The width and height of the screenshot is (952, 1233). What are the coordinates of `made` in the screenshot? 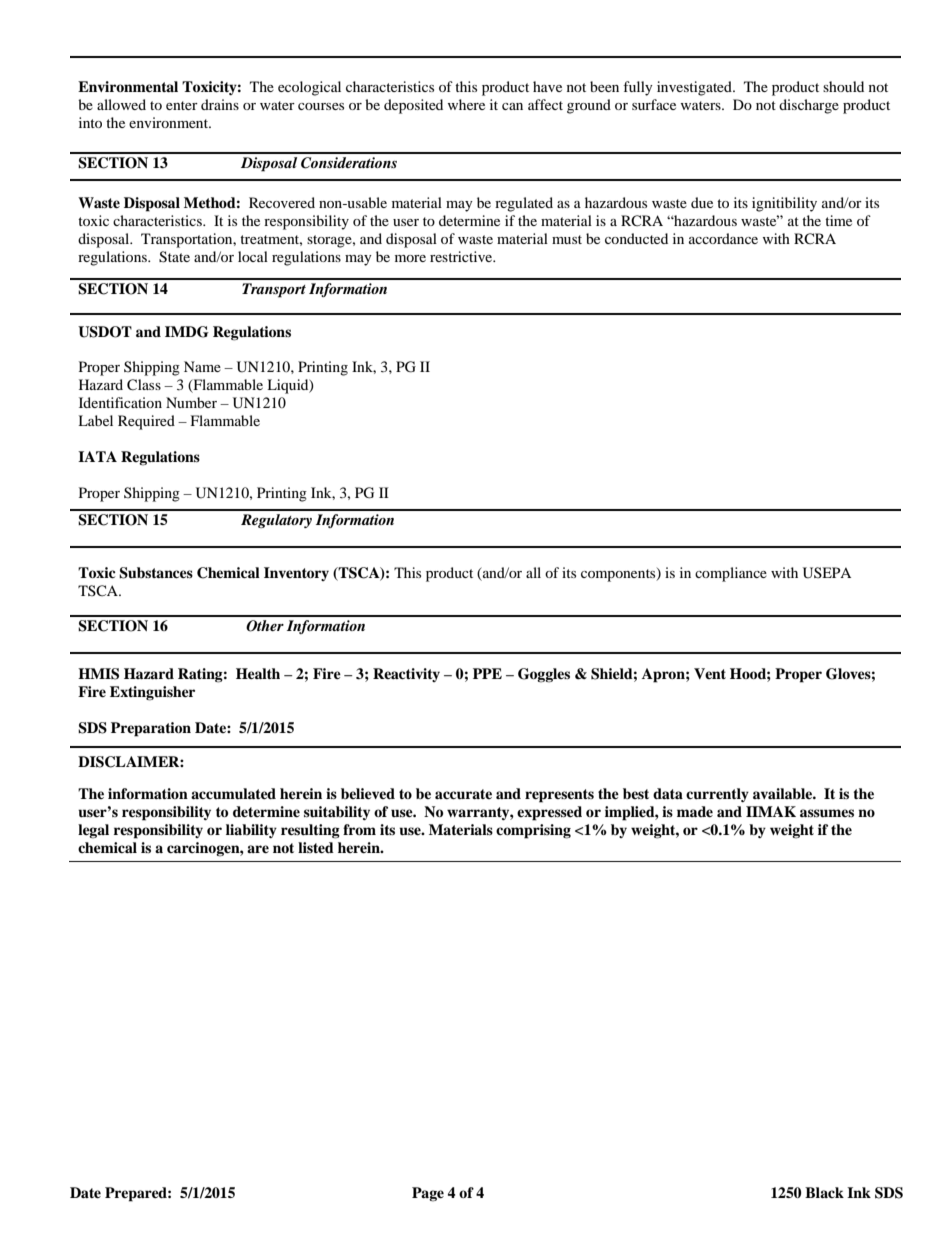 It's located at (695, 811).
